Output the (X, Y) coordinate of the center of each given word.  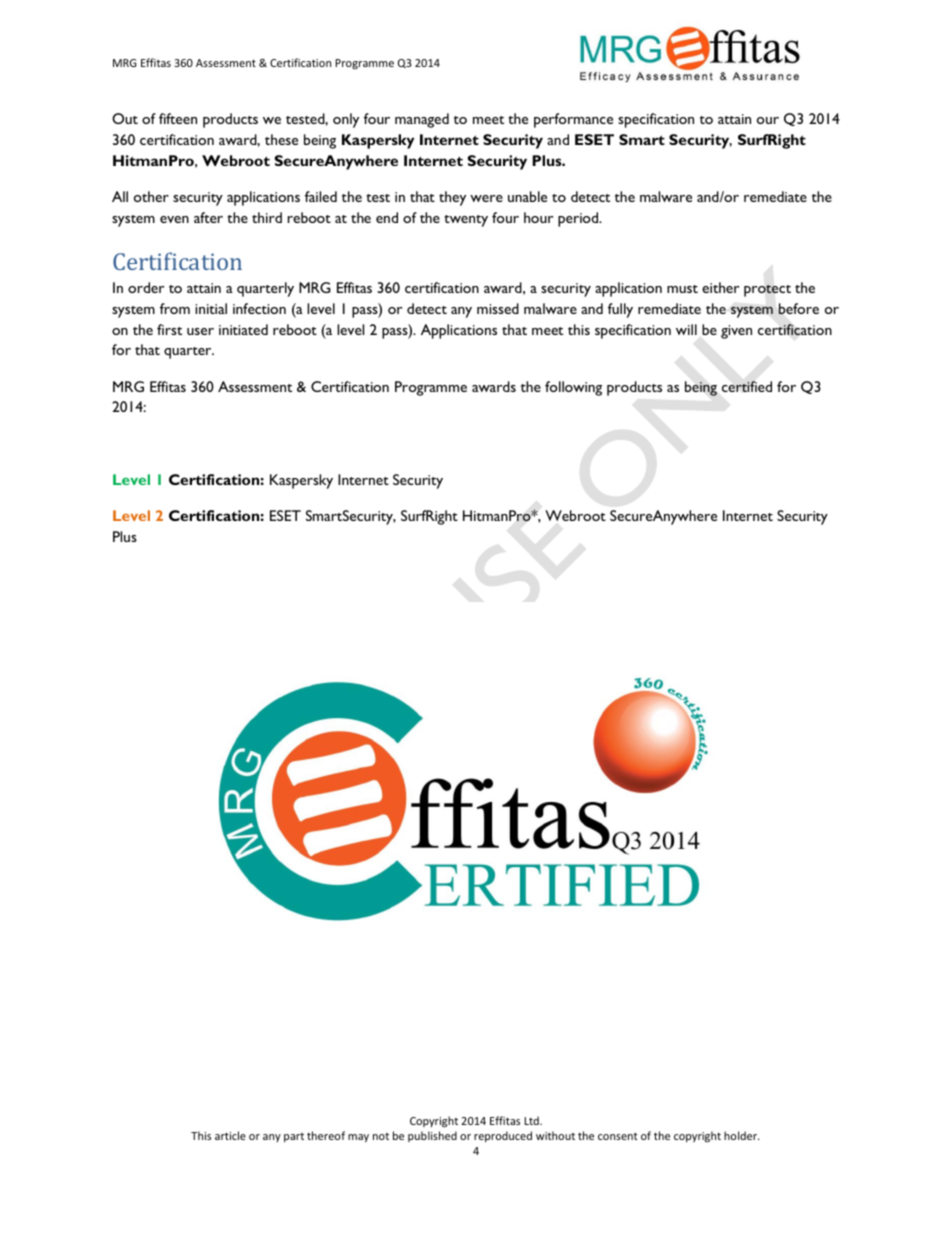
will (686, 329)
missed (498, 308)
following (573, 388)
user (200, 331)
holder (741, 1135)
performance (573, 120)
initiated (243, 329)
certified (747, 386)
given (736, 332)
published (432, 1136)
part (294, 1137)
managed (422, 120)
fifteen (178, 118)
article (230, 1135)
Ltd (532, 1120)
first (169, 329)
